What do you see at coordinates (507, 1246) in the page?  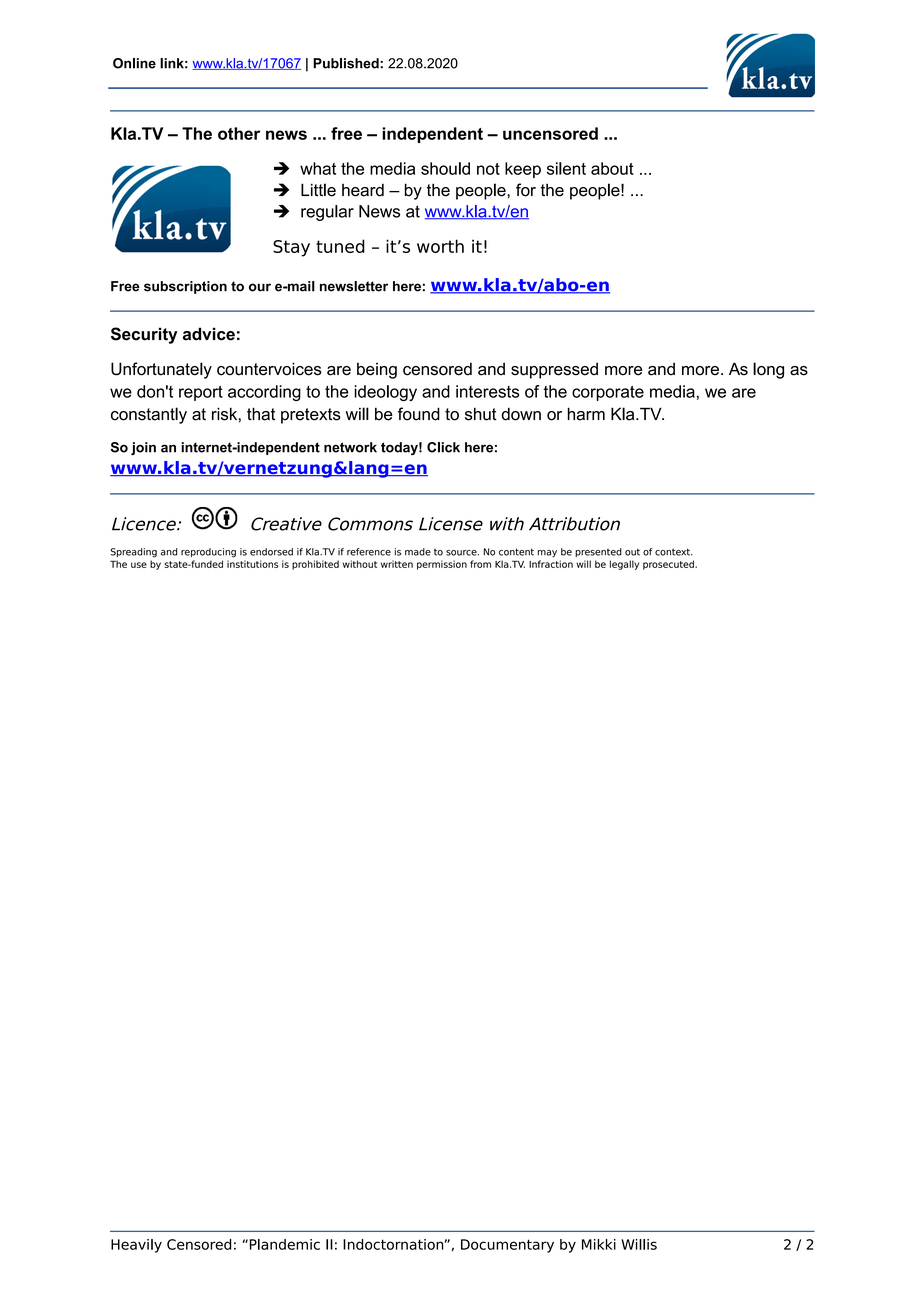 I see `Documentary` at bounding box center [507, 1246].
